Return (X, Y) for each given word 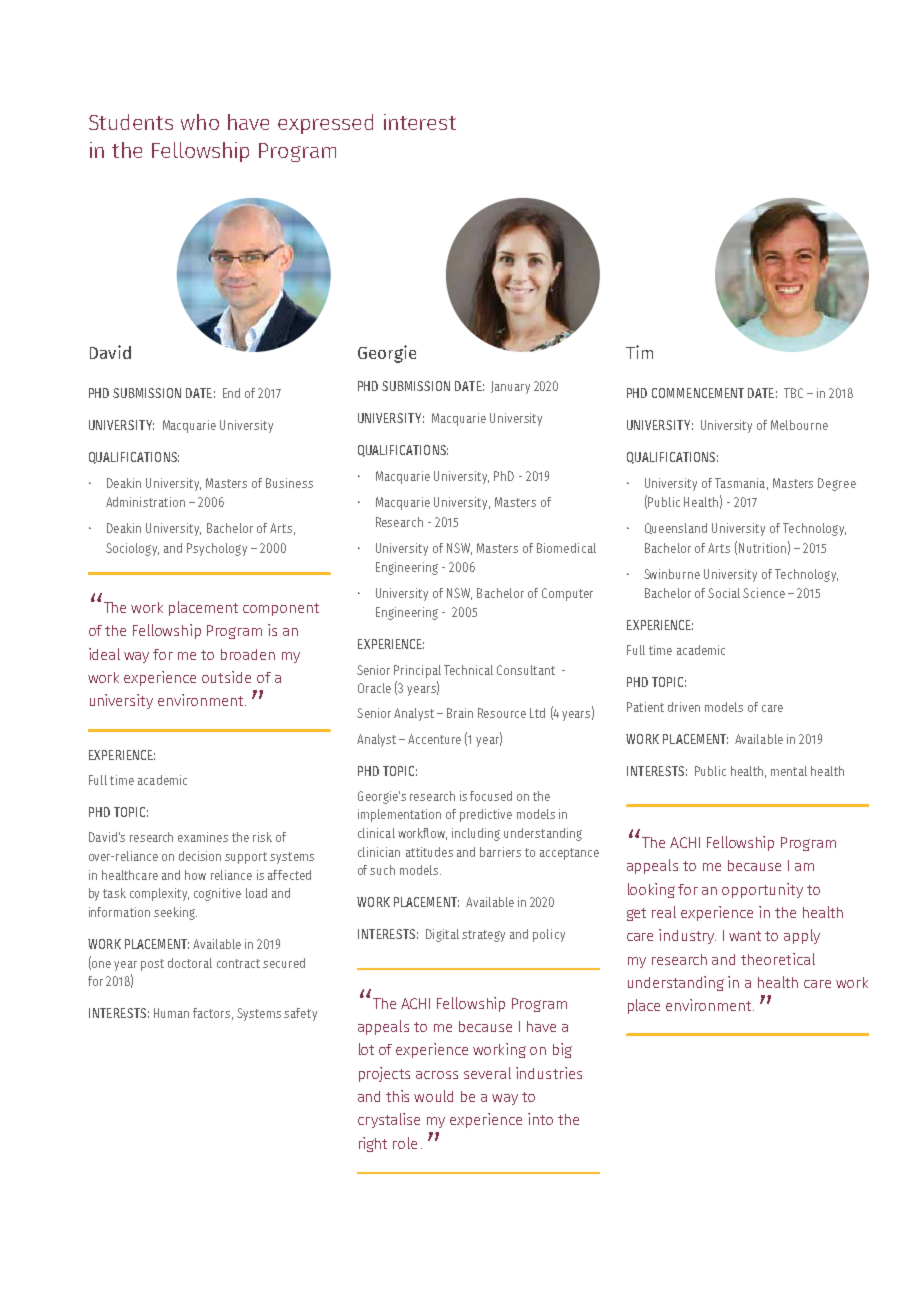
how (195, 875)
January (510, 387)
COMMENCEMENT (698, 393)
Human (171, 1013)
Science (764, 593)
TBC (793, 393)
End (231, 393)
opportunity (762, 890)
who (200, 122)
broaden (248, 654)
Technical (468, 670)
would (433, 1096)
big (562, 1050)
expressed (325, 124)
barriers (500, 852)
